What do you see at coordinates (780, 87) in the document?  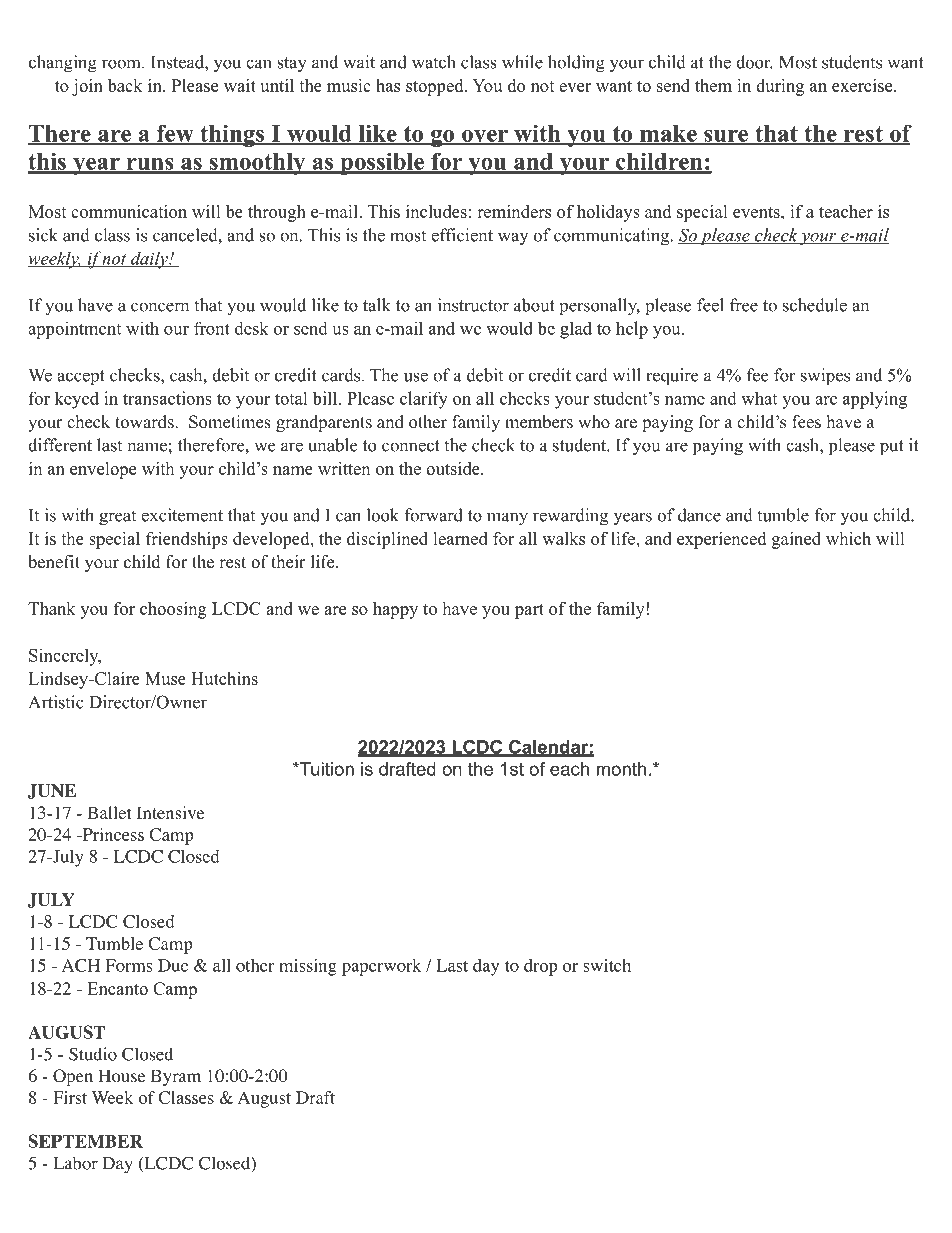 I see `during` at bounding box center [780, 87].
